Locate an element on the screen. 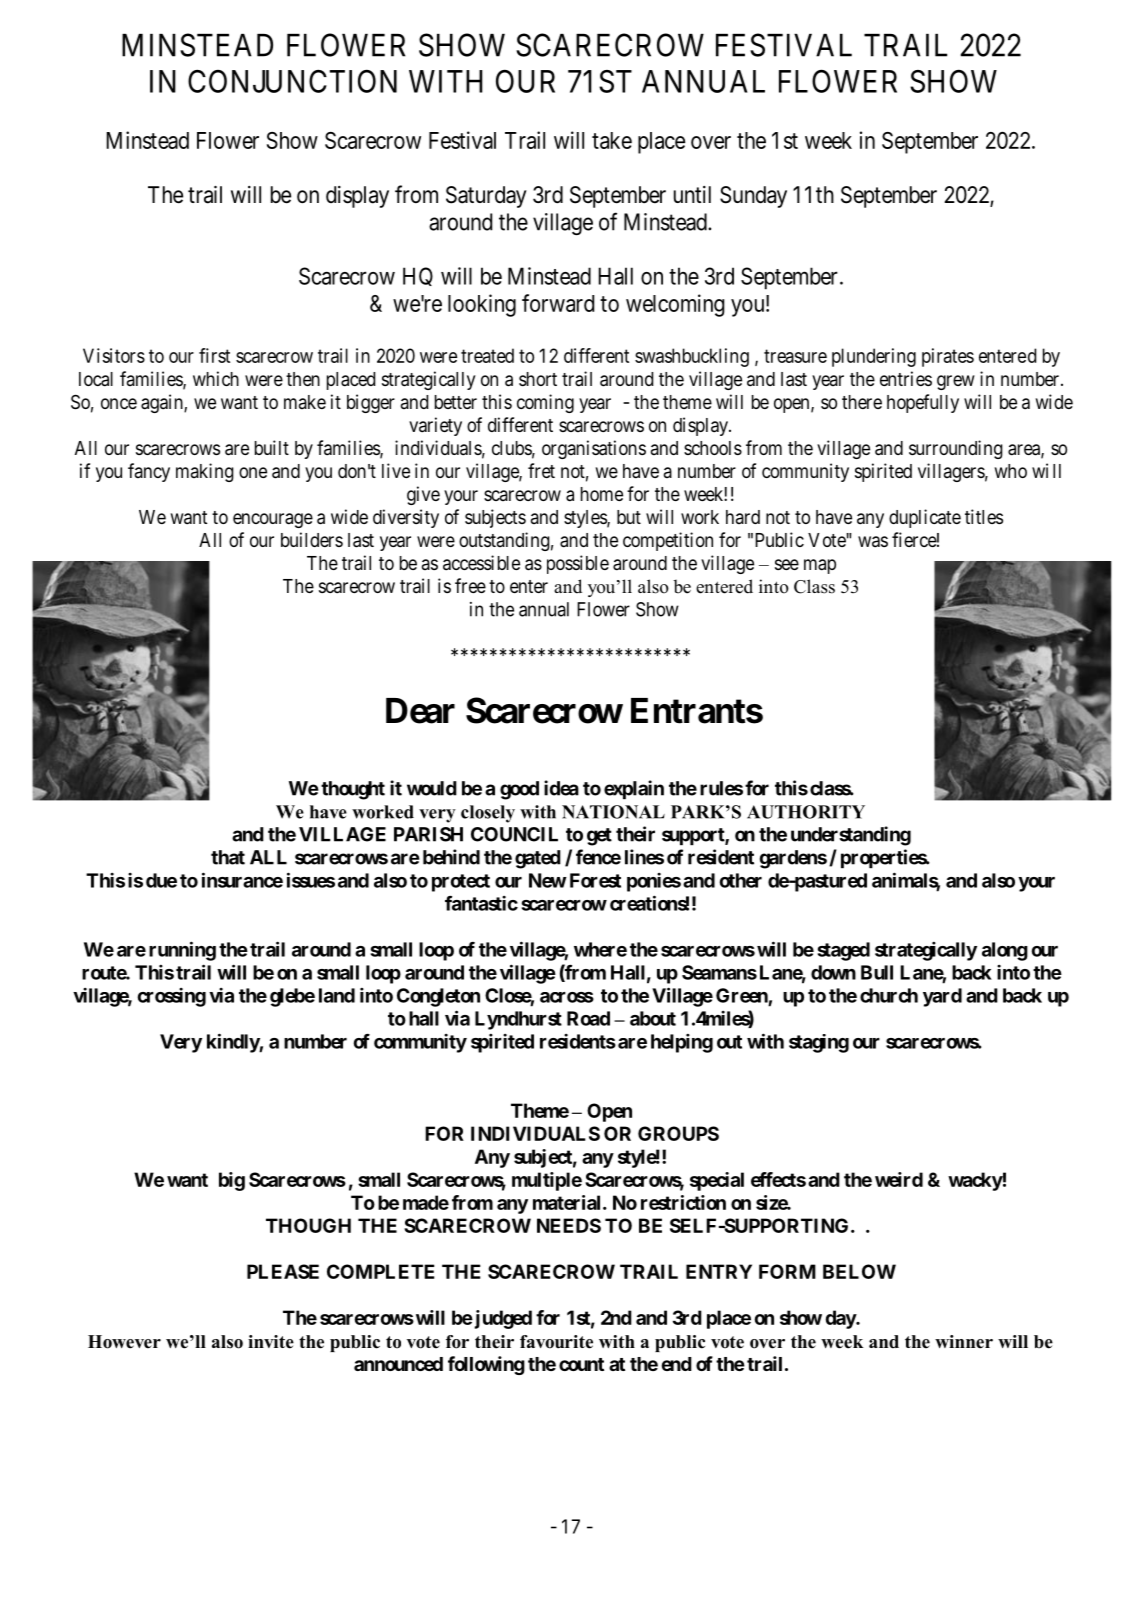  AUTHORITY is located at coordinates (806, 812).
